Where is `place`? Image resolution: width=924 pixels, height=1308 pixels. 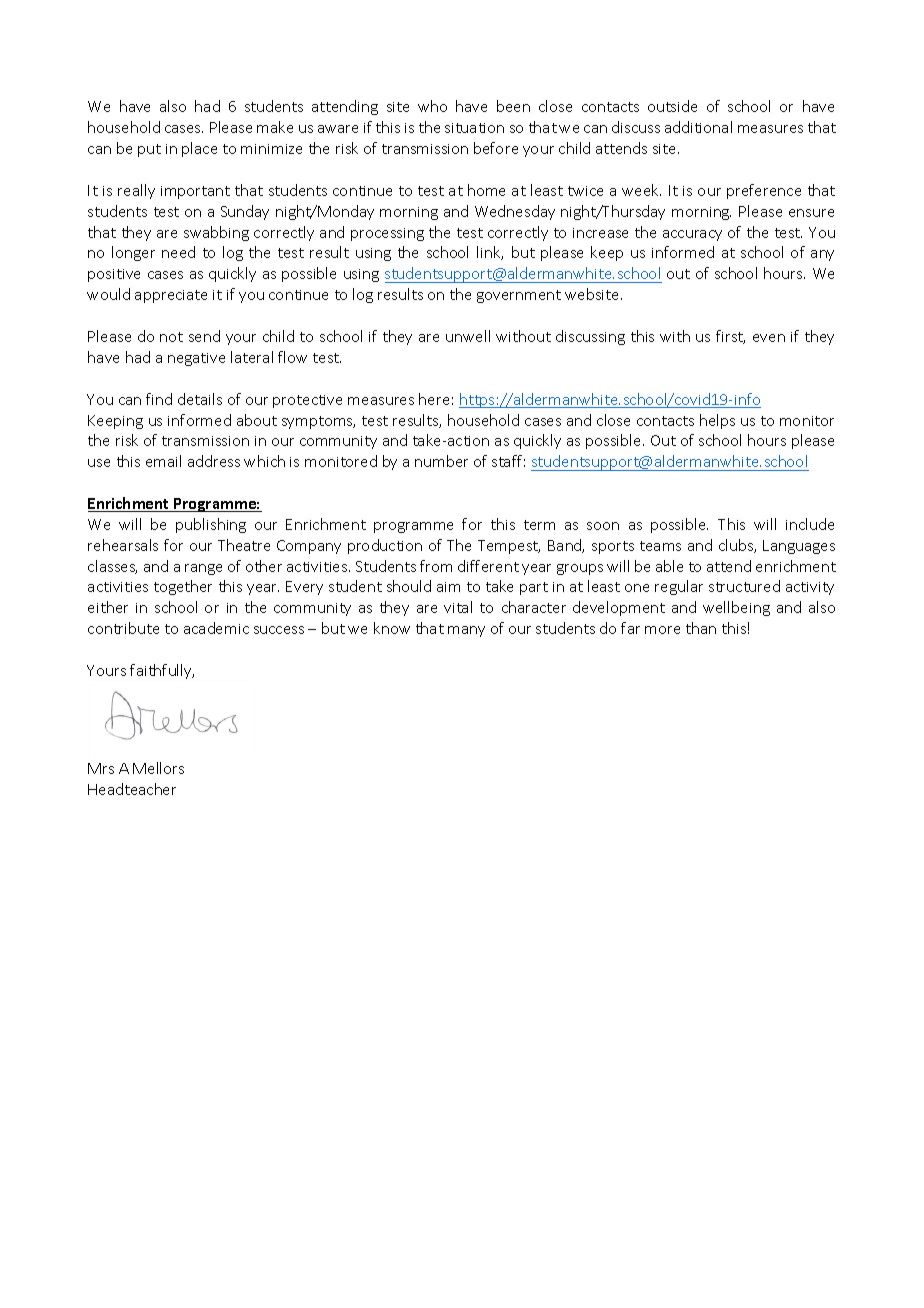
place is located at coordinates (199, 149).
